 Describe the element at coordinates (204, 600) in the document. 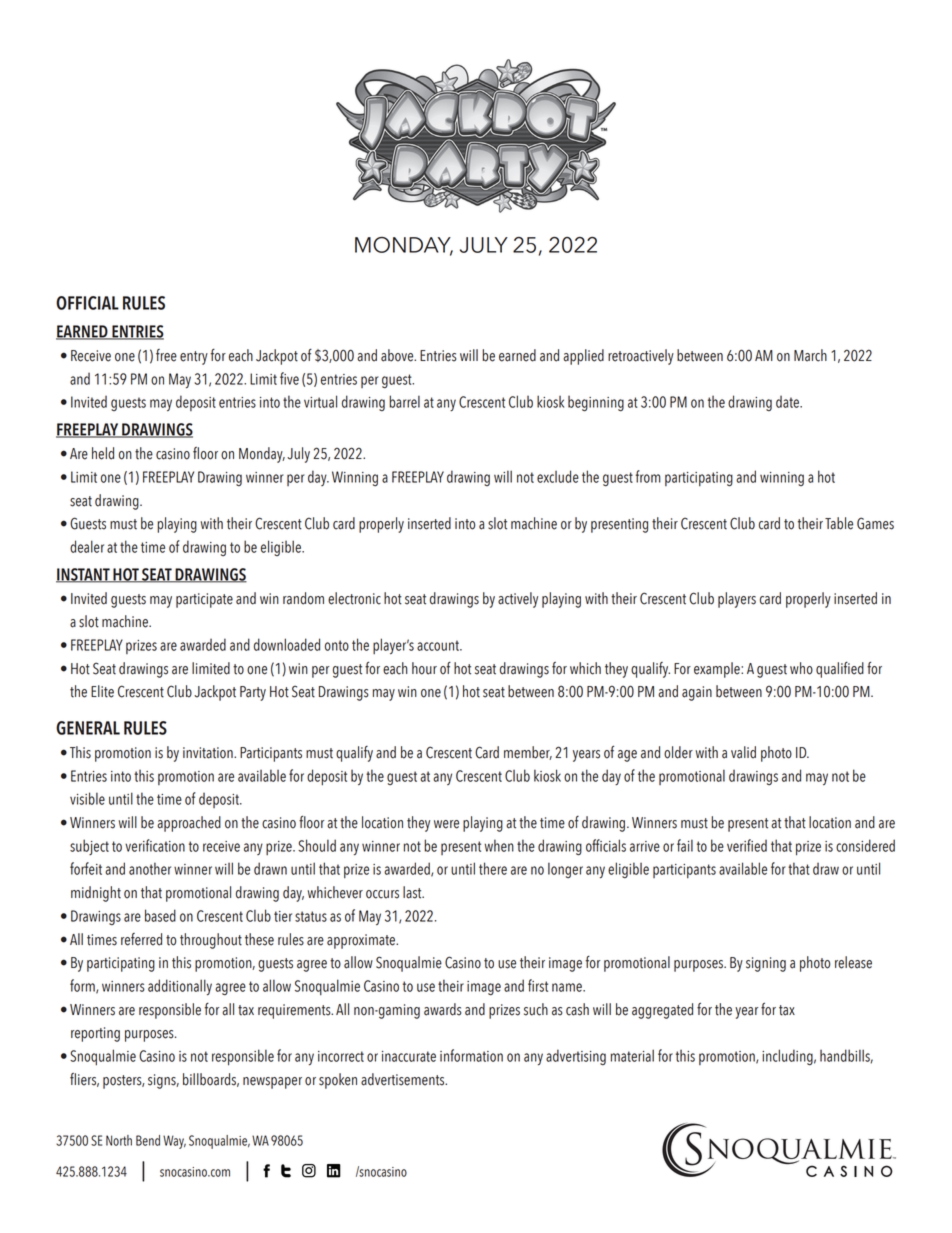

I see `participate` at that location.
